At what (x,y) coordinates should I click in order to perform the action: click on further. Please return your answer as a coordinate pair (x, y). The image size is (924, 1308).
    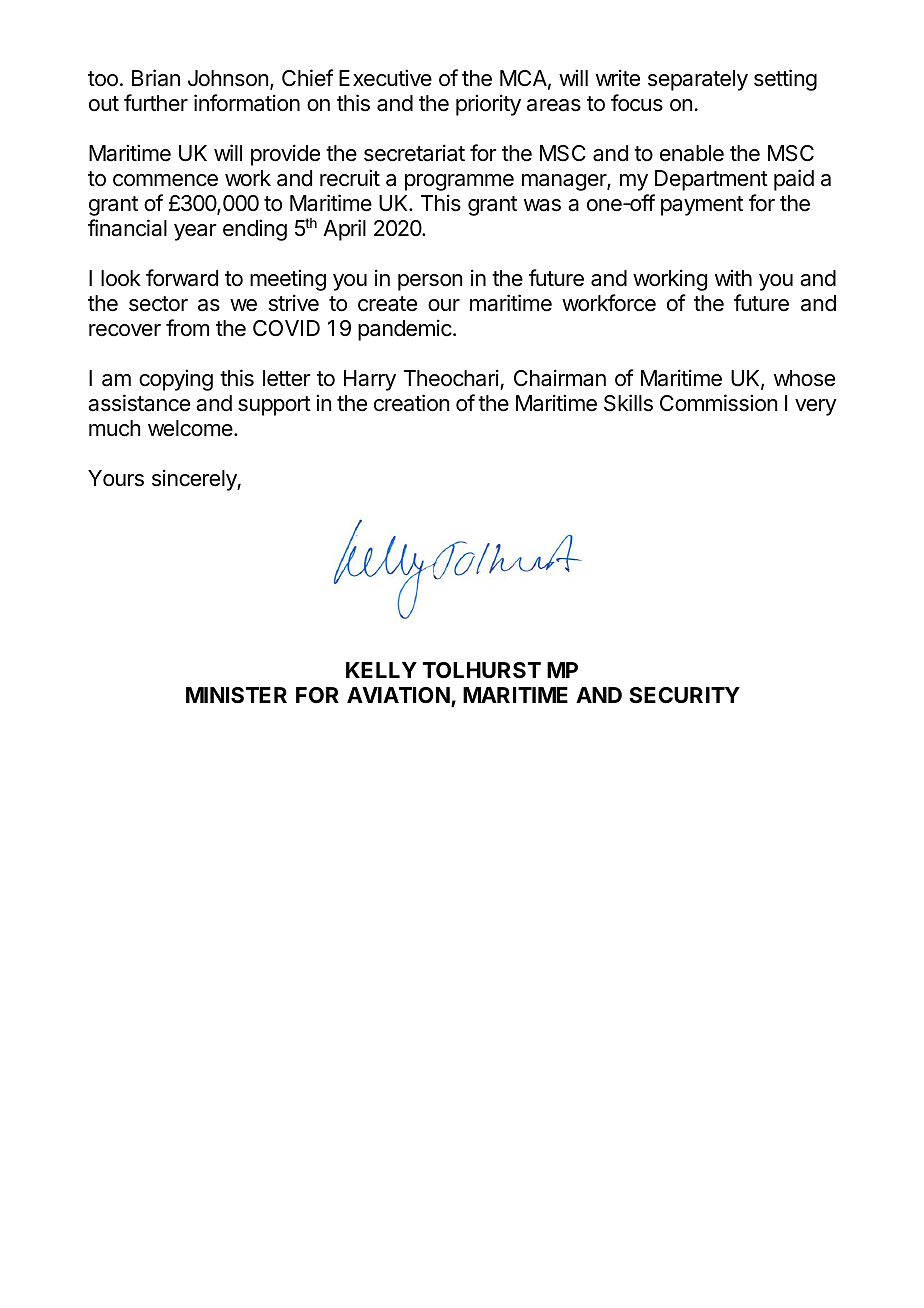
    Looking at the image, I should click on (156, 103).
